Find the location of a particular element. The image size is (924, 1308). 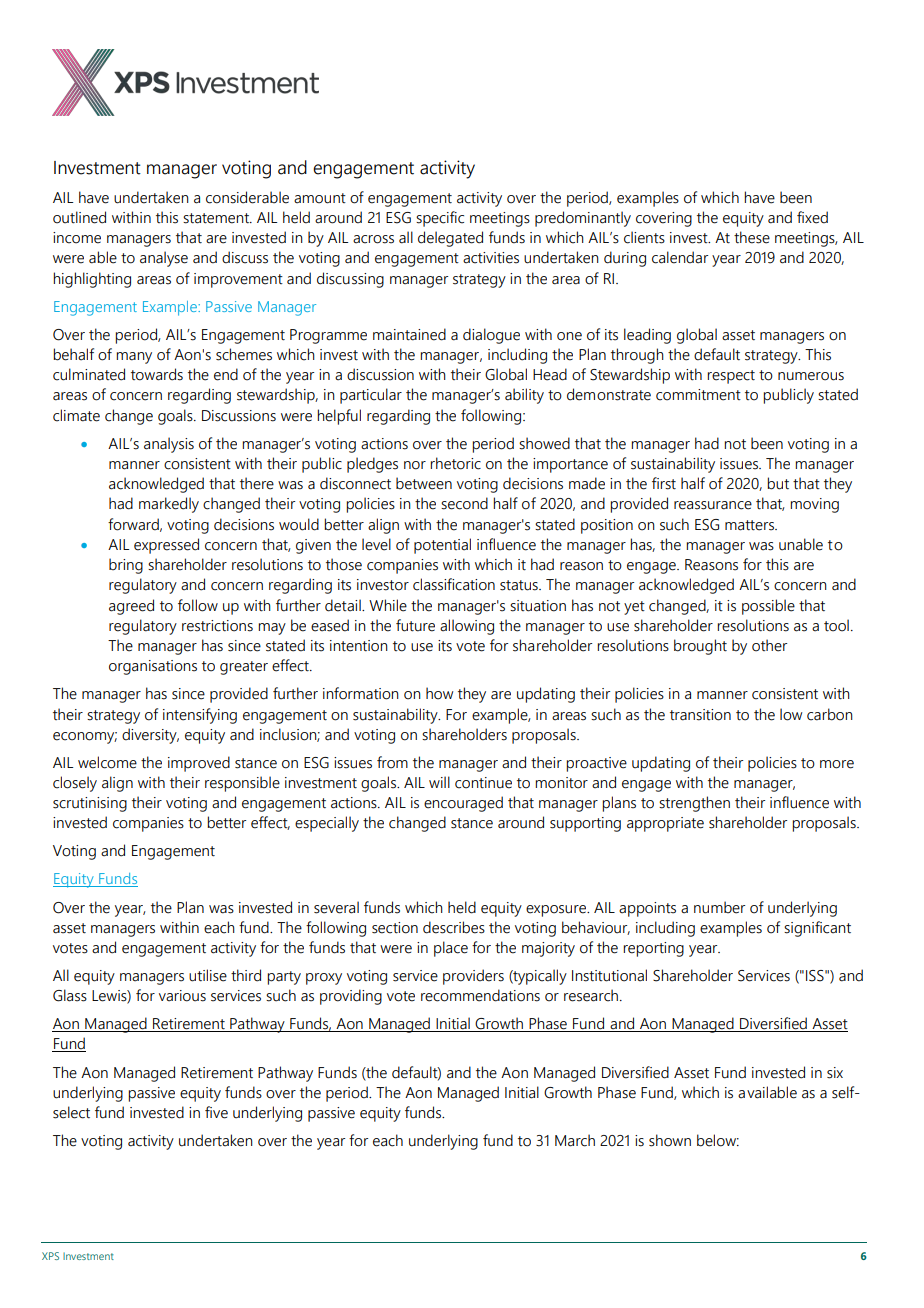

March is located at coordinates (575, 1140).
